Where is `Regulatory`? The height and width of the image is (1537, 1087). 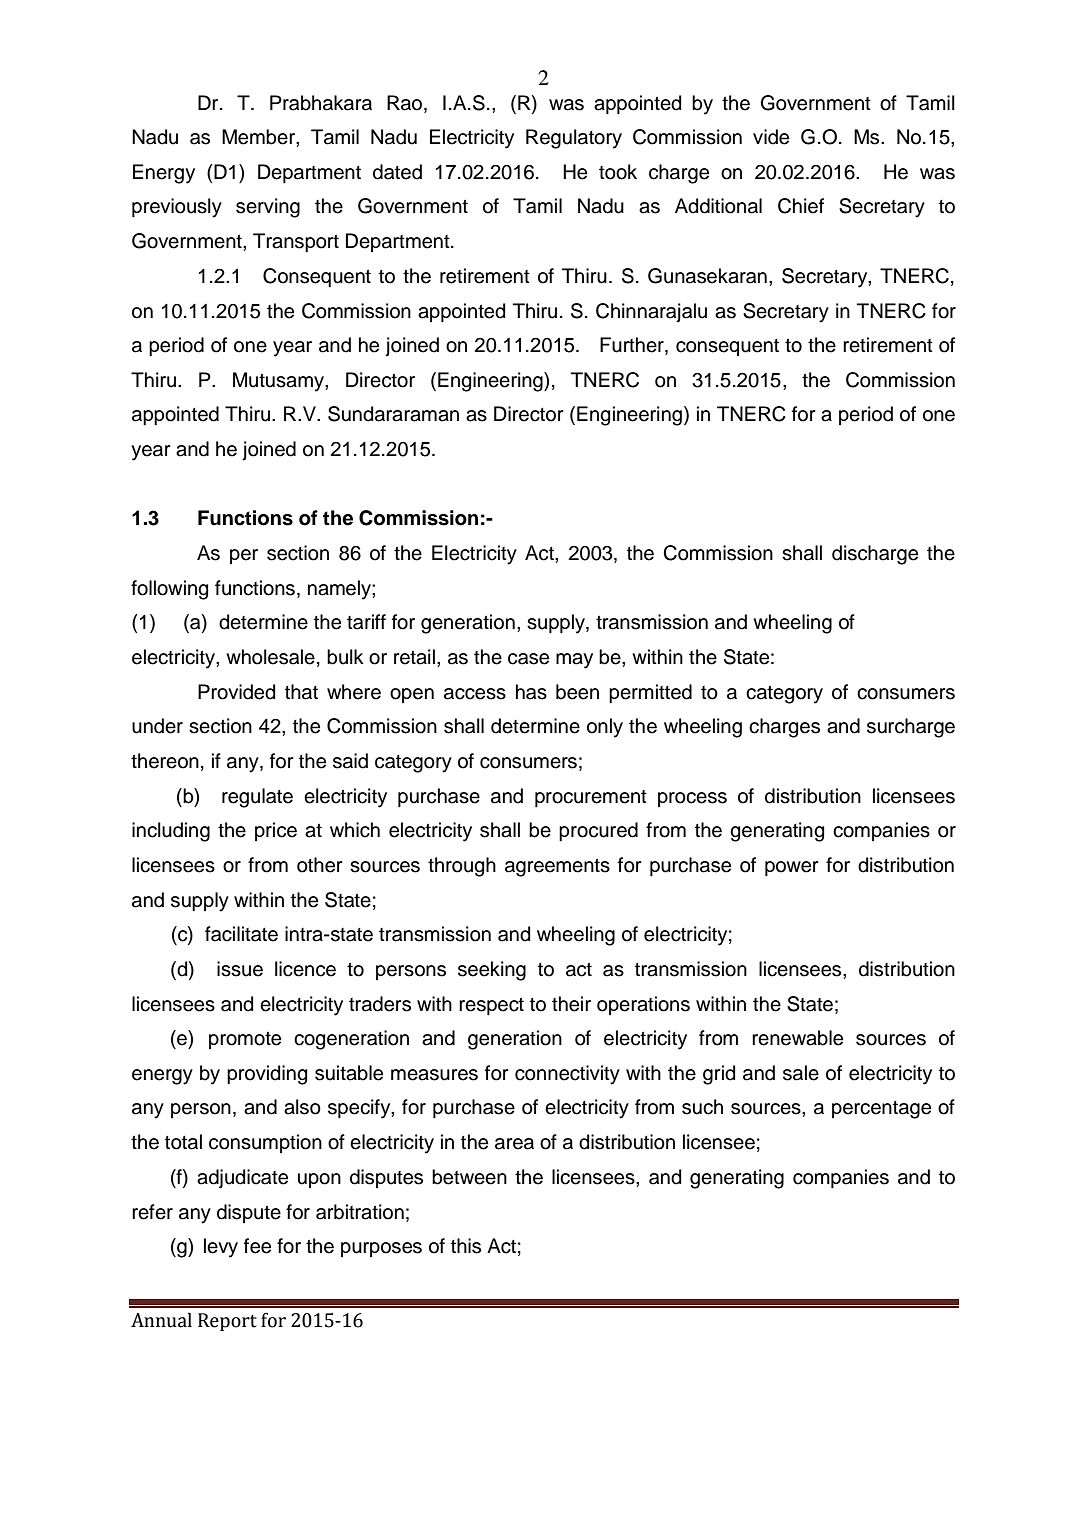
Regulatory is located at coordinates (574, 139).
